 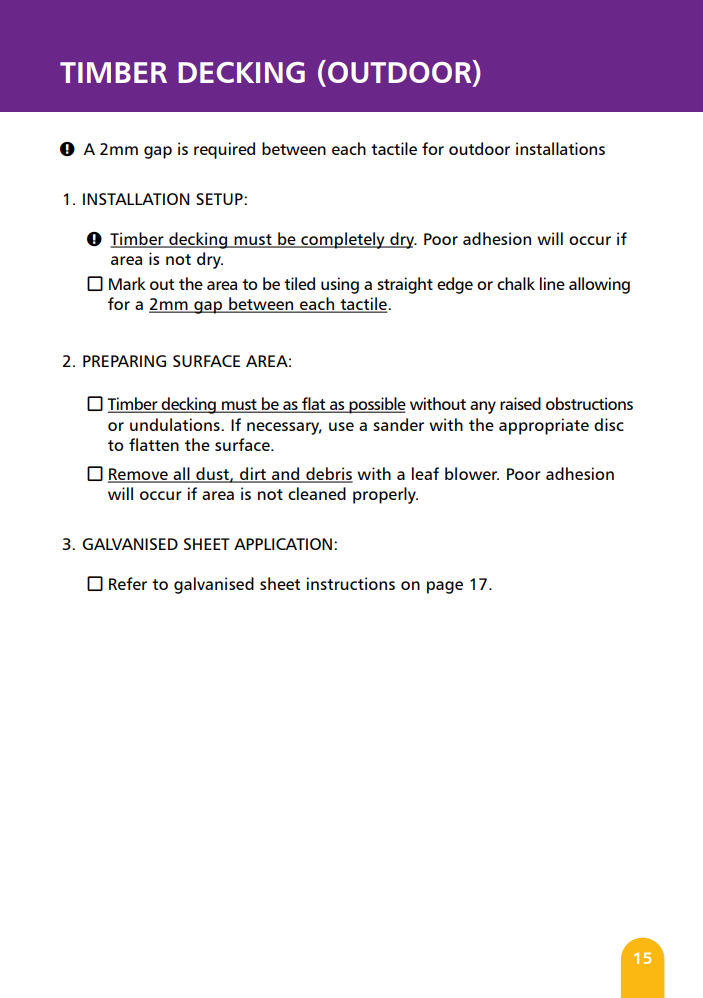 What do you see at coordinates (224, 150) in the screenshot?
I see `required` at bounding box center [224, 150].
